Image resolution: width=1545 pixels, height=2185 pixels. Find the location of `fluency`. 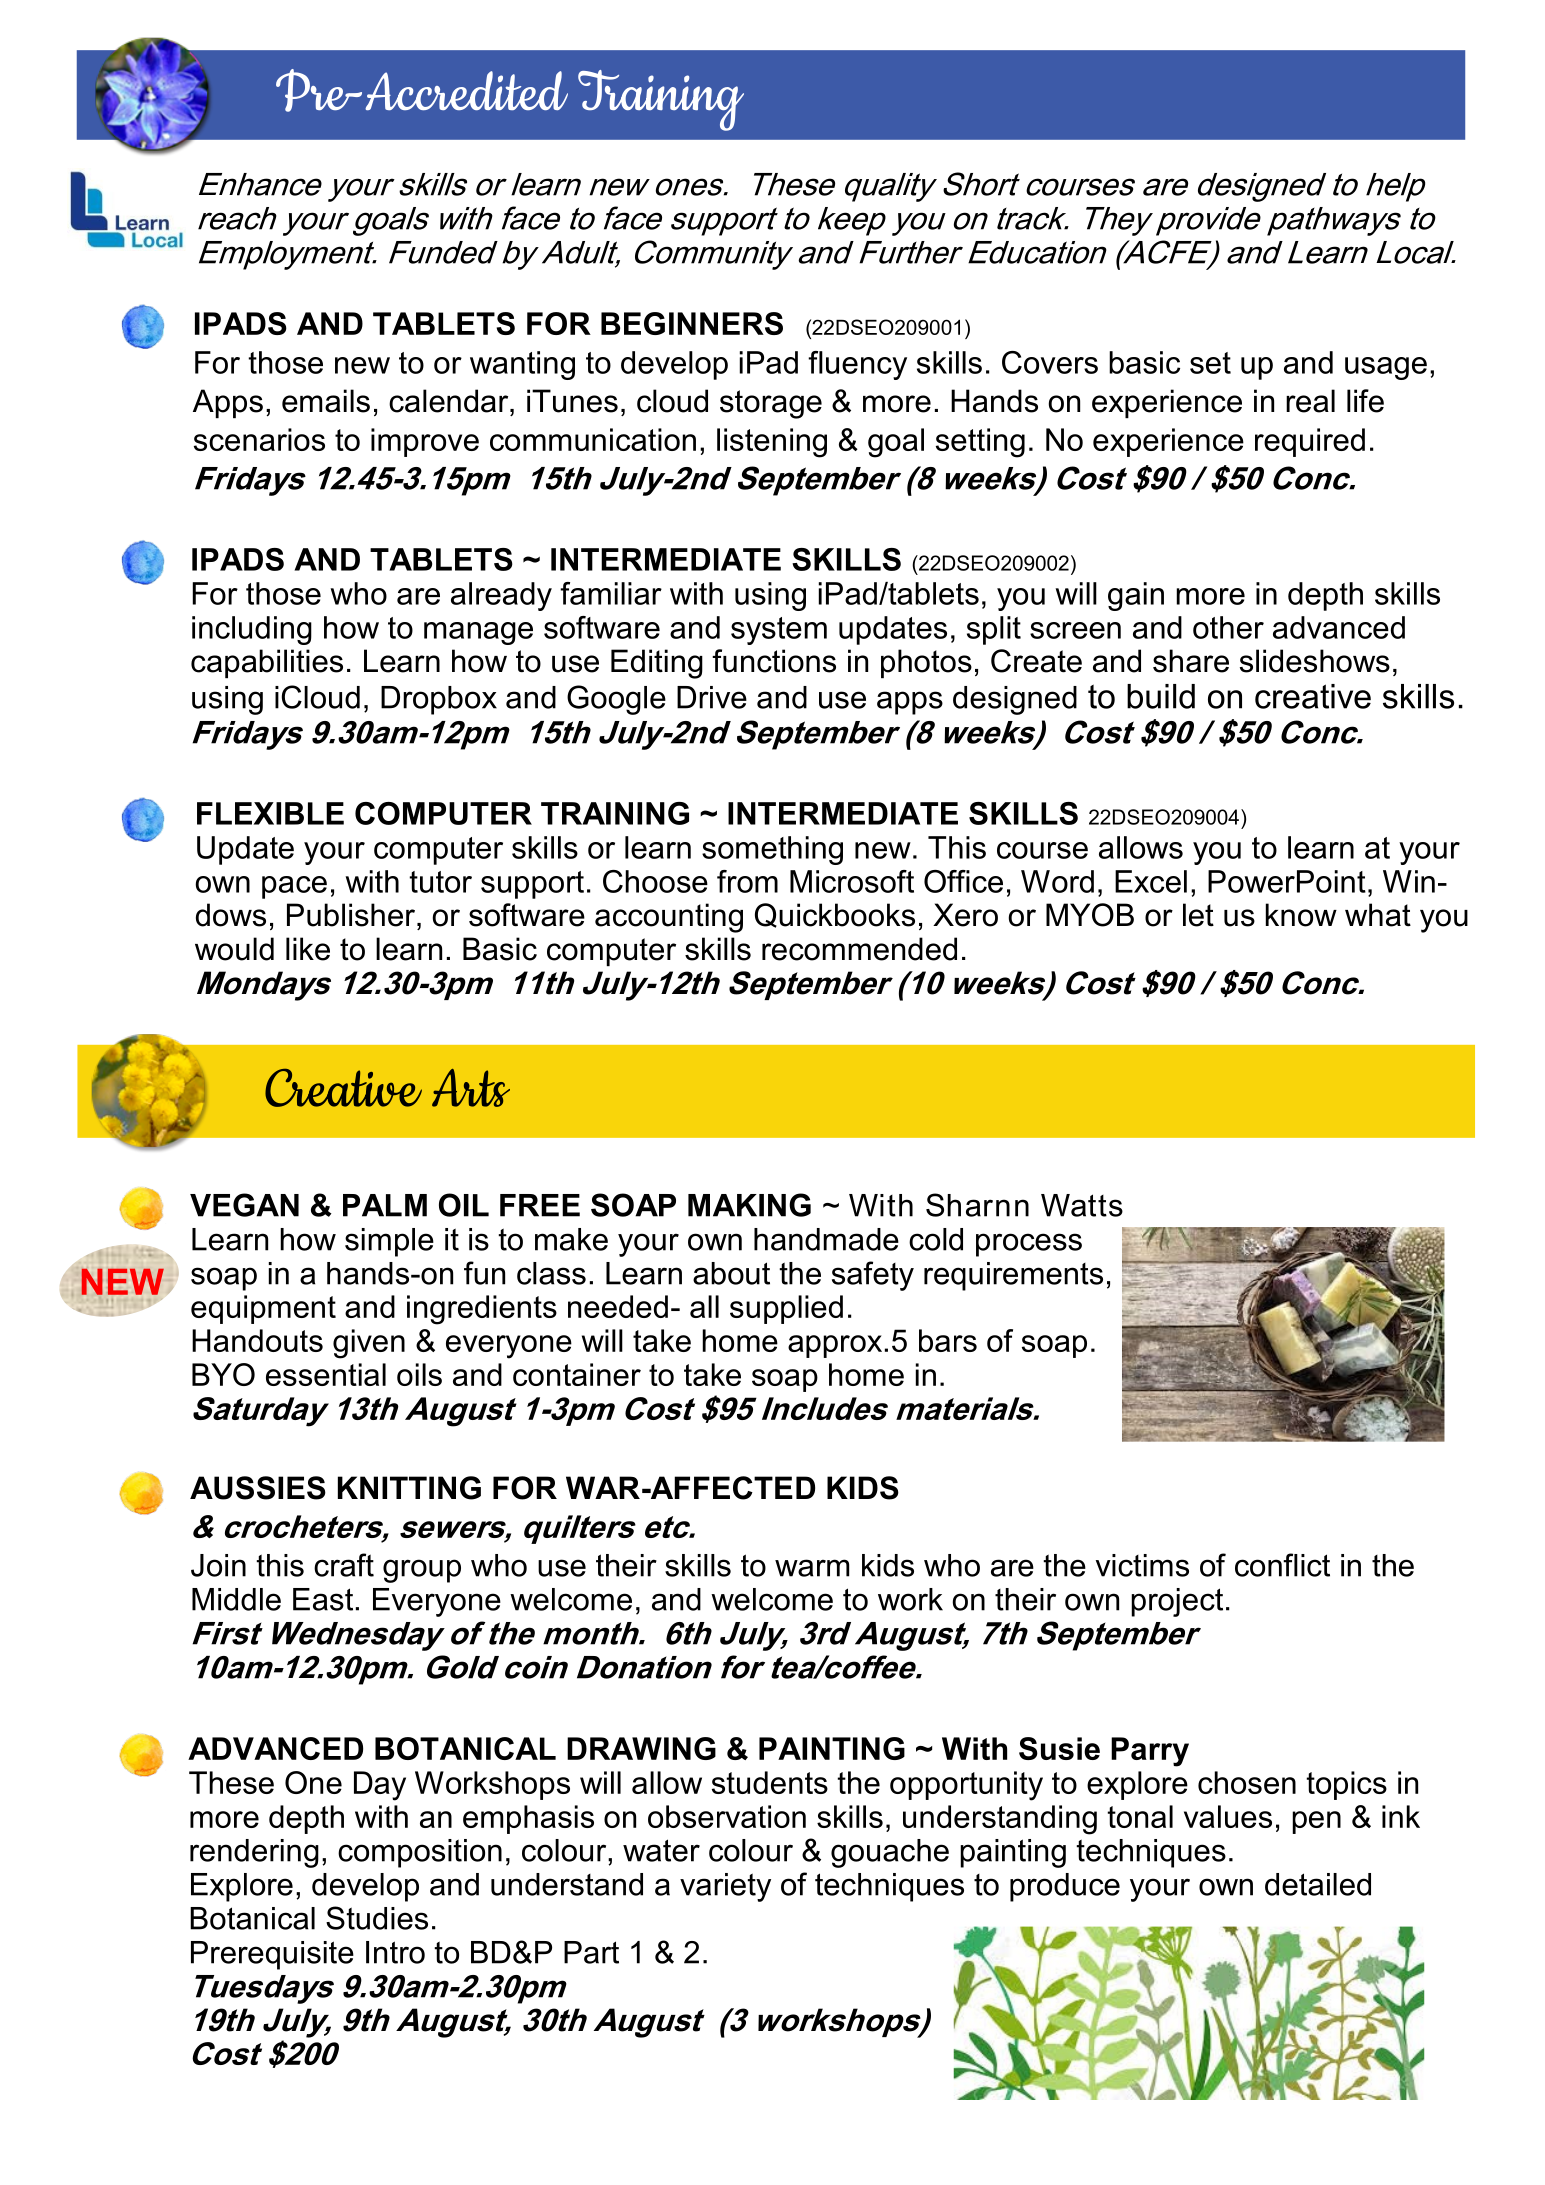

fluency is located at coordinates (857, 365).
